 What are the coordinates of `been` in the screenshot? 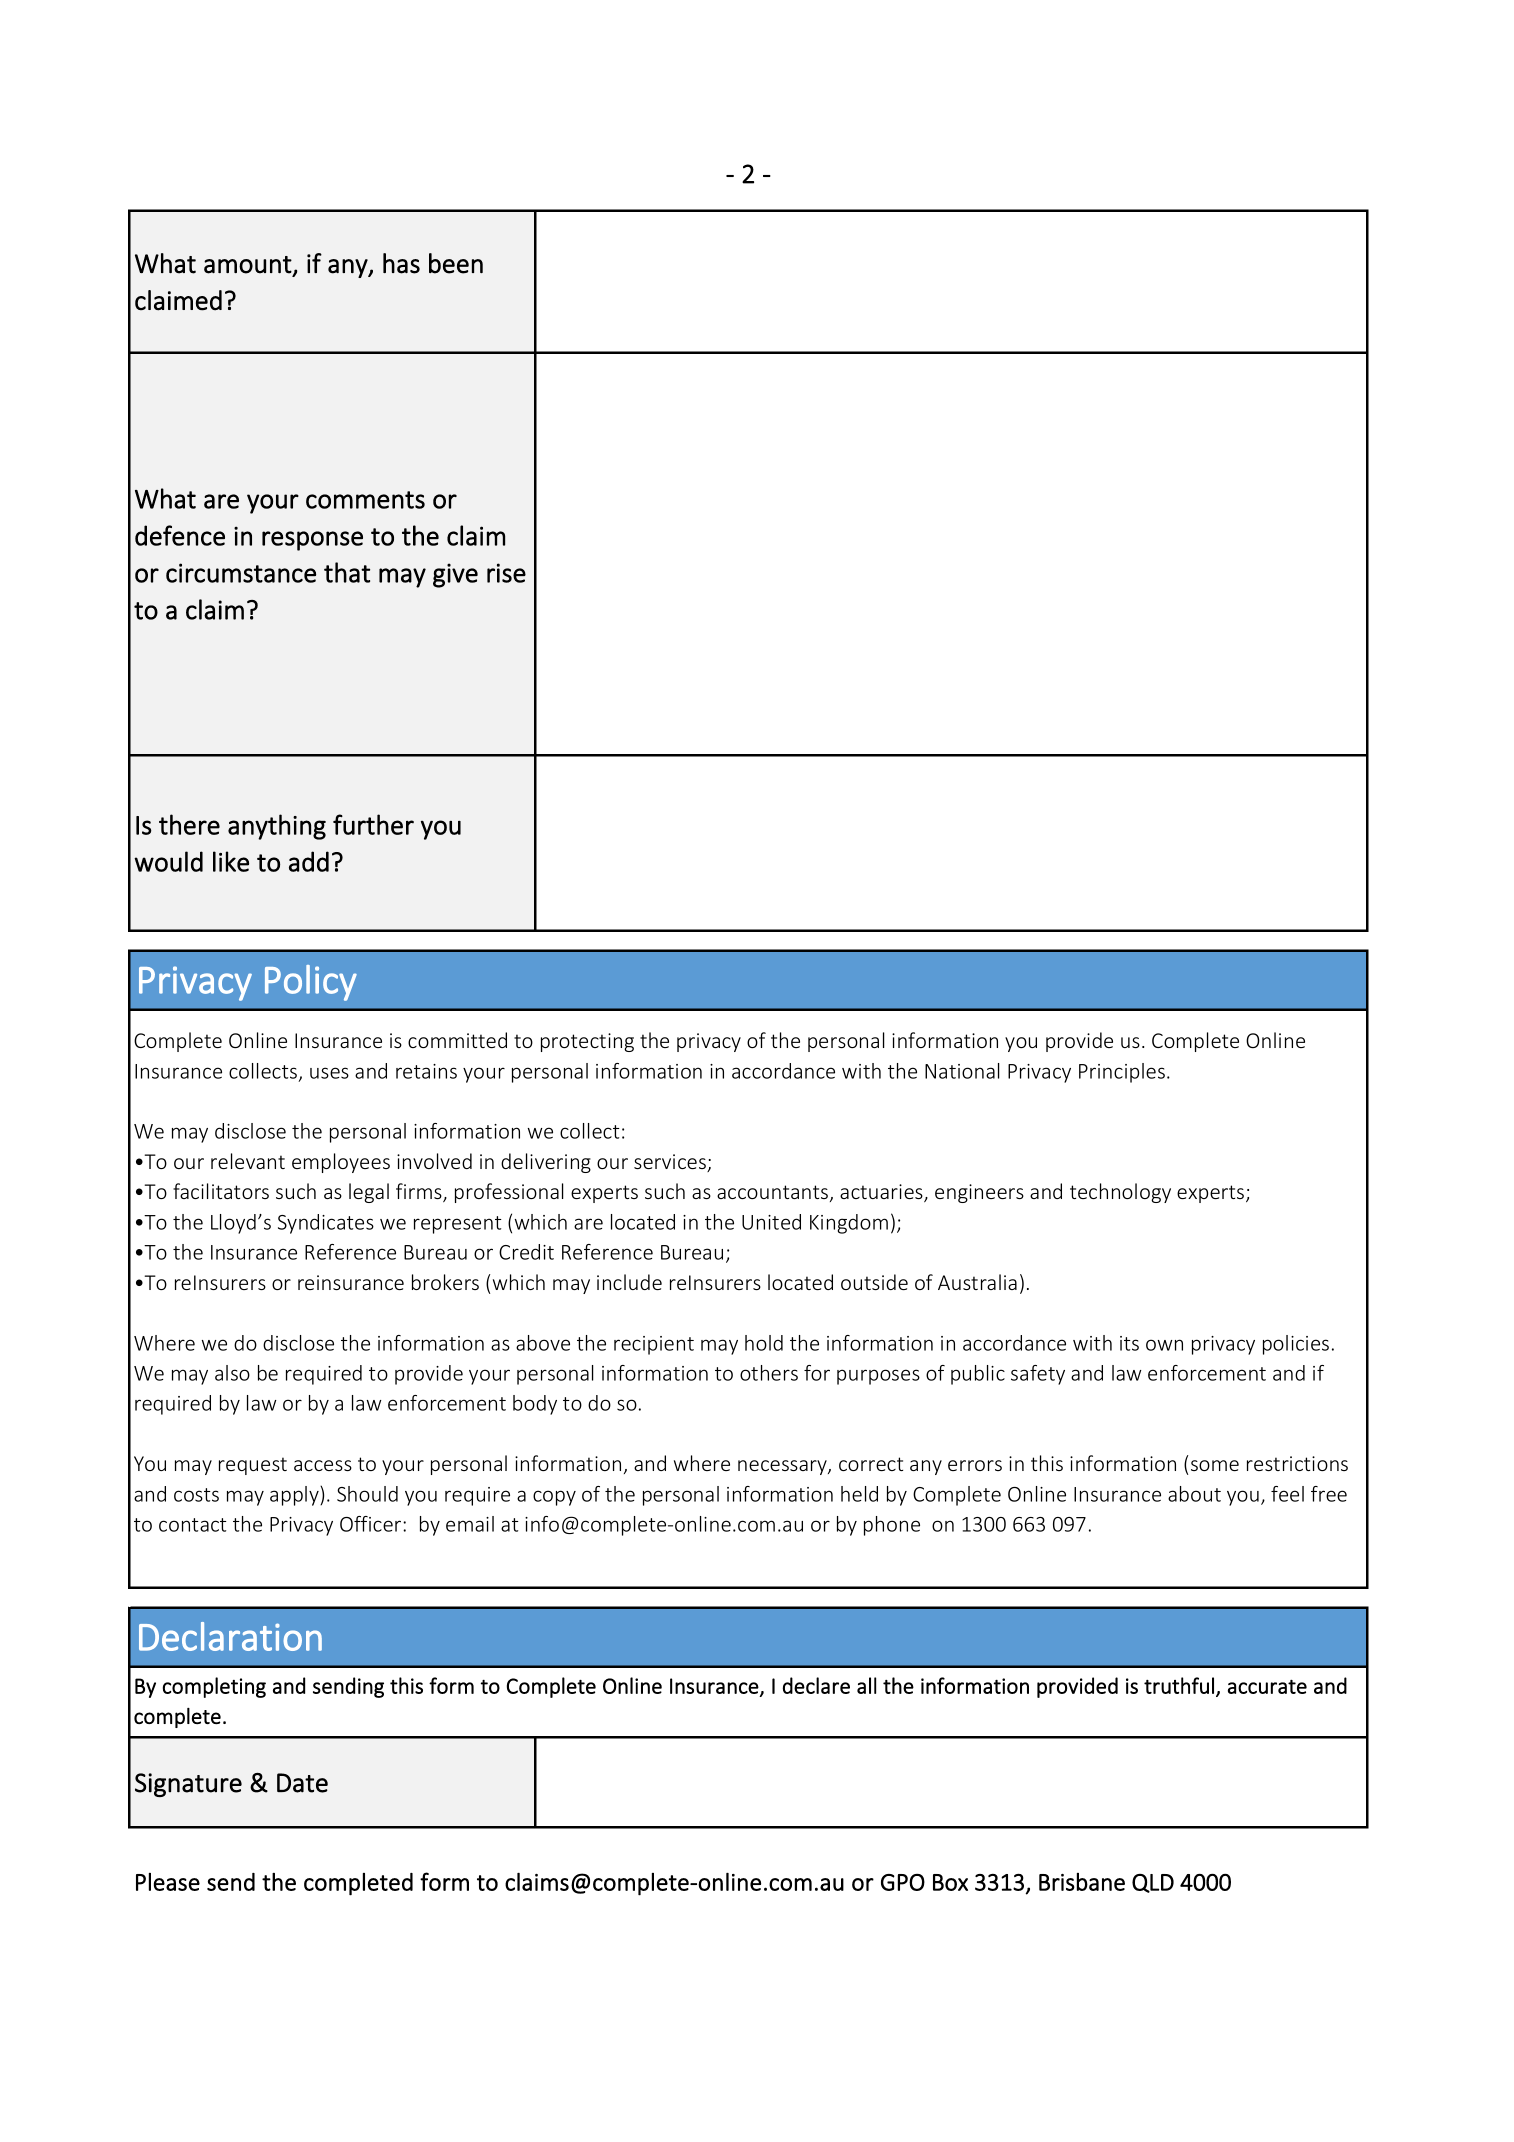 It's located at (456, 263).
